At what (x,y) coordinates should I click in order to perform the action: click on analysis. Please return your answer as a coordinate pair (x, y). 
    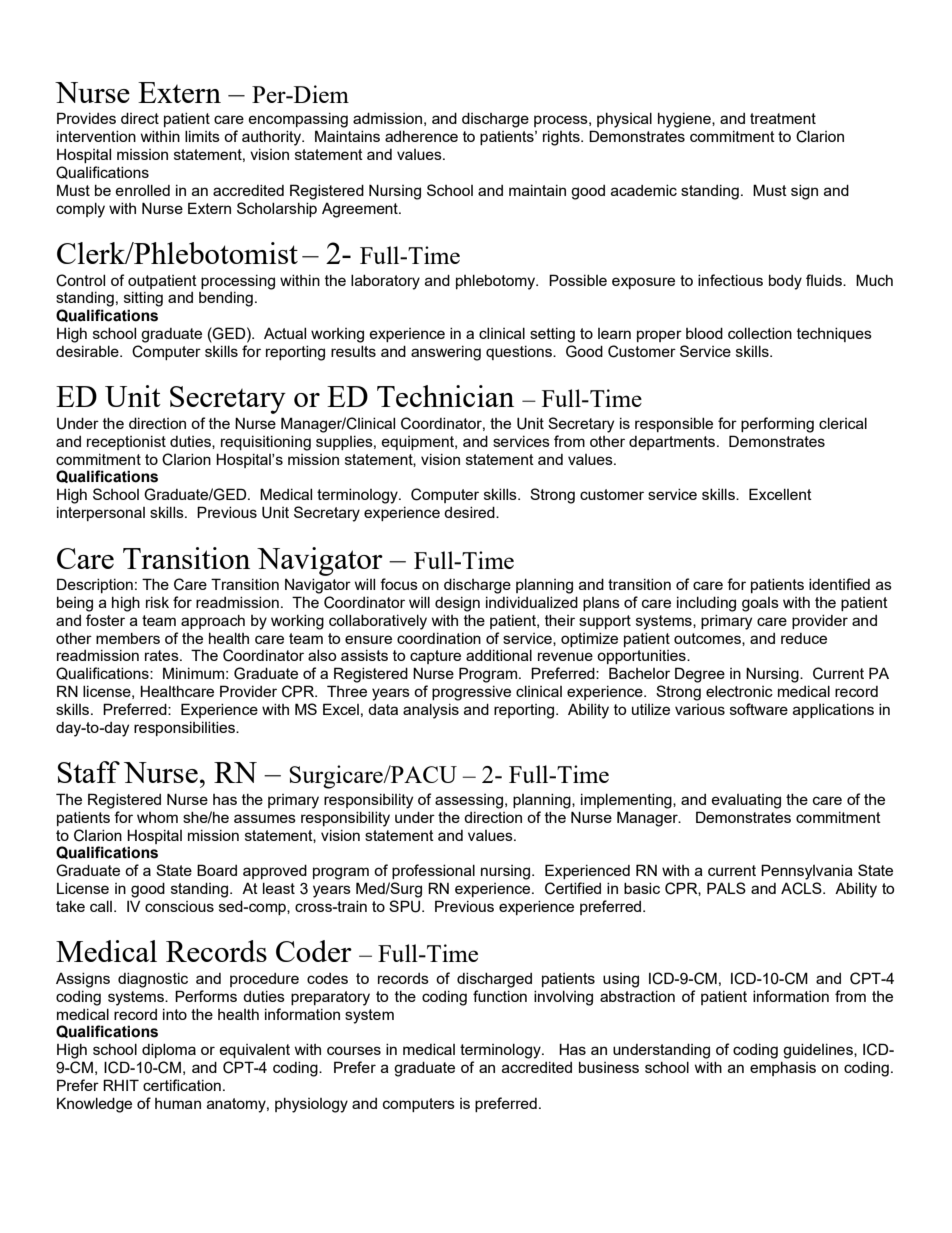
    Looking at the image, I should click on (431, 711).
